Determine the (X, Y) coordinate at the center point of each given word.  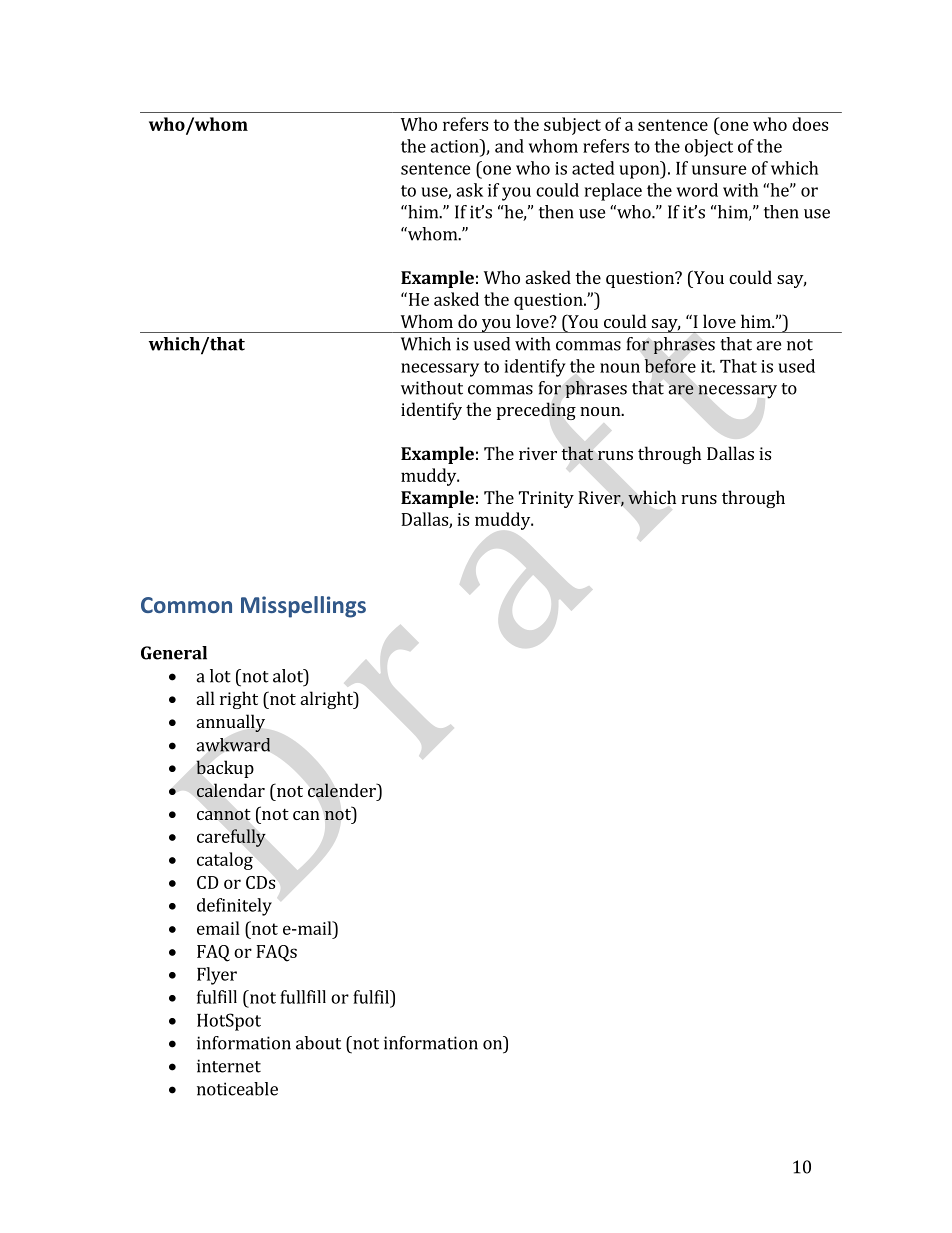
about (318, 1043)
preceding (536, 411)
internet (229, 1066)
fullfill (303, 997)
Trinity (546, 499)
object (709, 148)
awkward (233, 745)
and (509, 146)
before (670, 366)
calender (343, 790)
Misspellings (303, 607)
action (455, 146)
